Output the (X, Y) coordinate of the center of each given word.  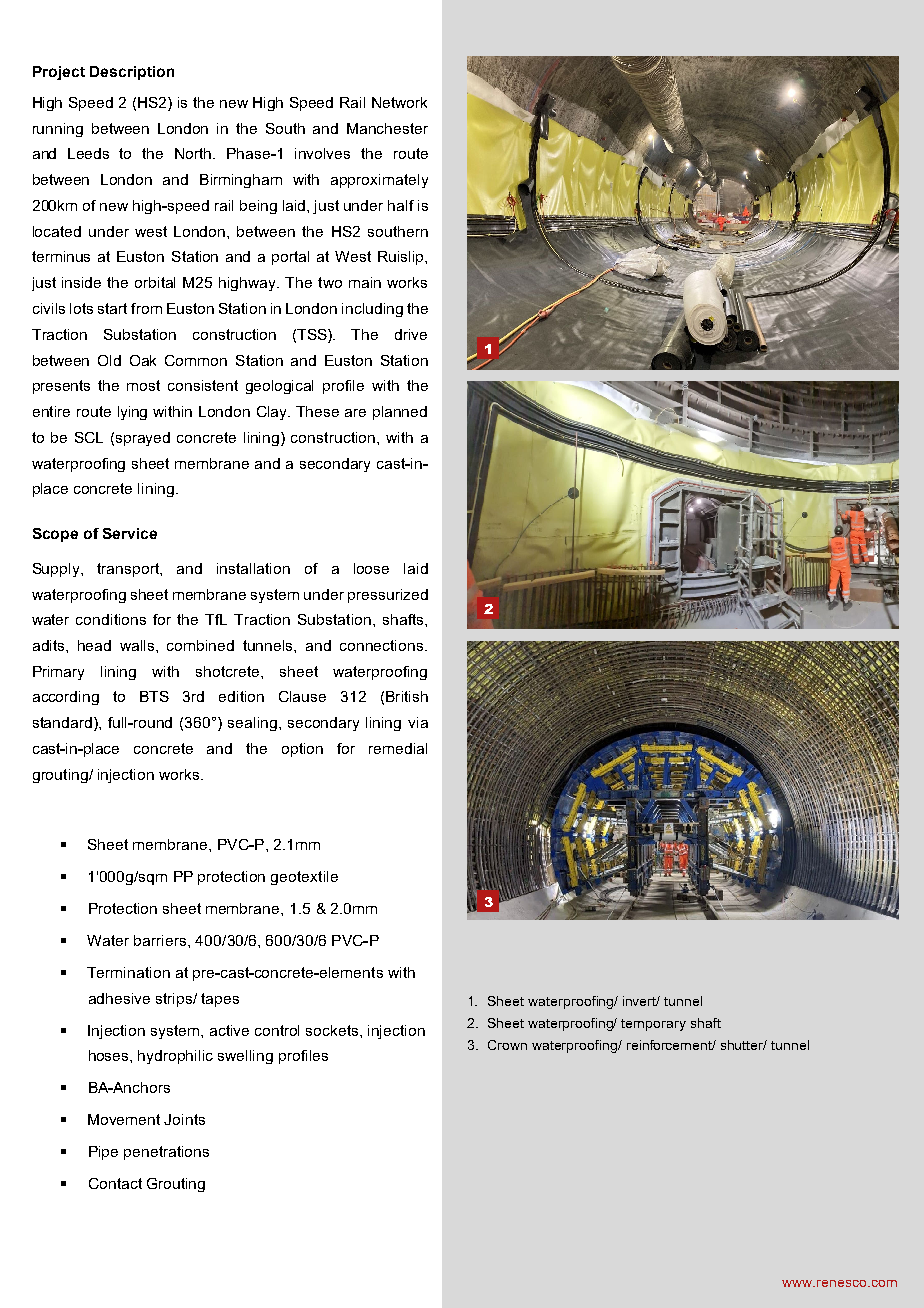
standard (62, 722)
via (418, 722)
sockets (333, 1030)
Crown (507, 1045)
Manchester (387, 128)
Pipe (103, 1153)
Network (399, 102)
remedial (398, 748)
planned (400, 413)
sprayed (143, 439)
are (355, 413)
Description (132, 73)
